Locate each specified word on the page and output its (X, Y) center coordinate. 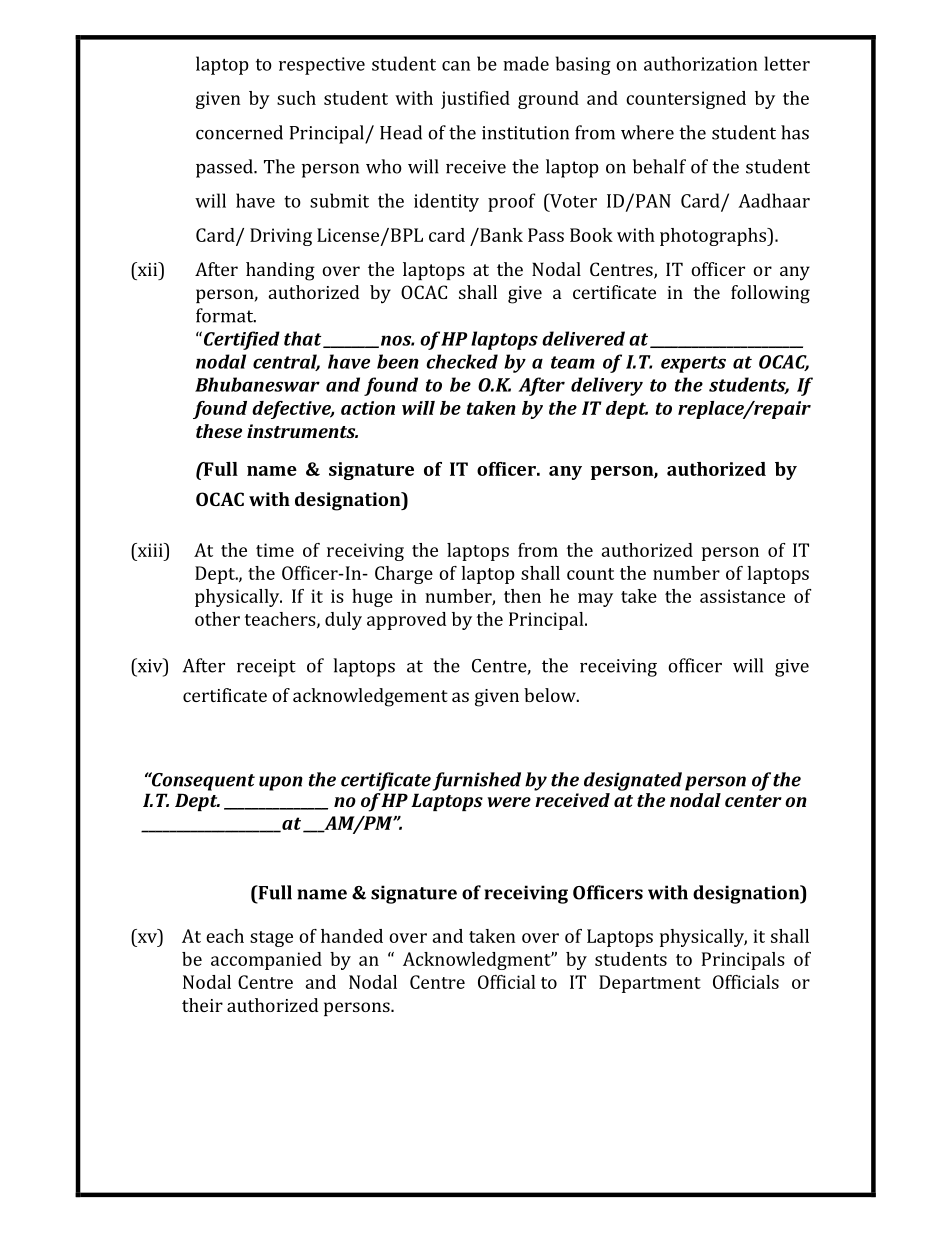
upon (281, 783)
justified (475, 100)
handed (352, 936)
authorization (700, 63)
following (770, 294)
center (753, 801)
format (226, 315)
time (275, 550)
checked (462, 361)
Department (650, 984)
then (522, 596)
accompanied (266, 961)
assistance (742, 596)
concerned (239, 132)
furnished (477, 781)
